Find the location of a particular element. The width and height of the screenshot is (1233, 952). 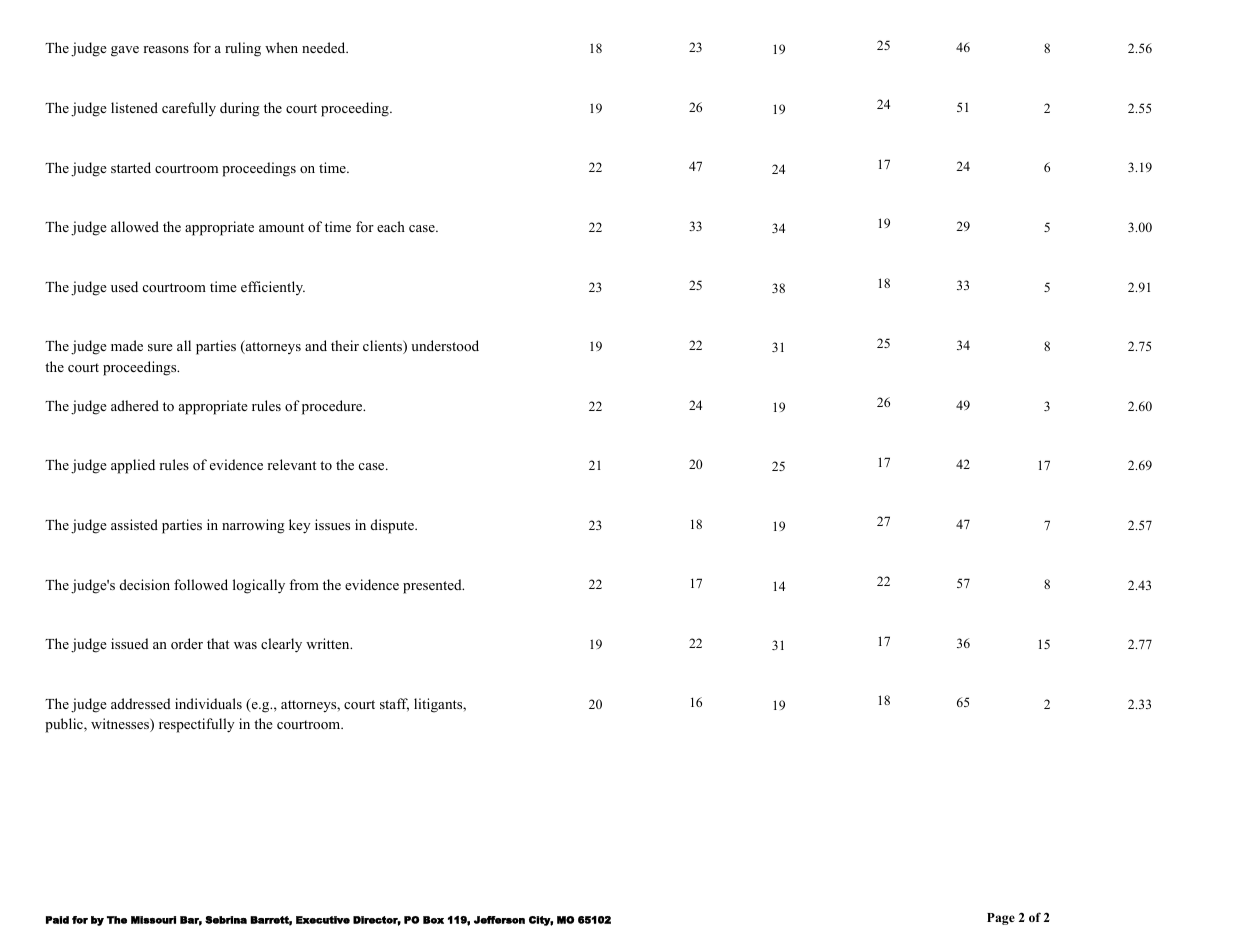

Missouri is located at coordinates (153, 920).
